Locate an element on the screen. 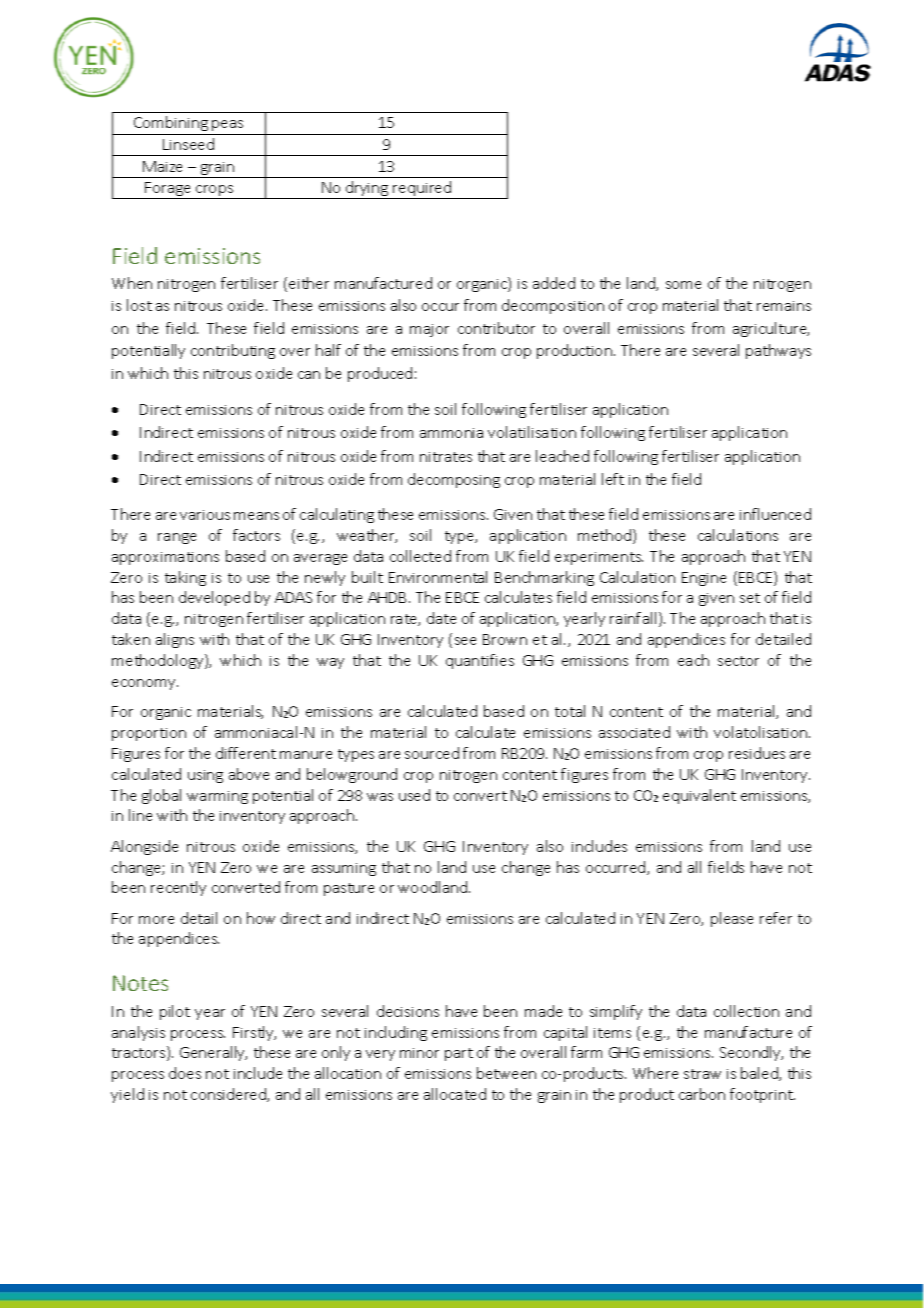 The width and height of the screenshot is (924, 1308). warming is located at coordinates (217, 797).
